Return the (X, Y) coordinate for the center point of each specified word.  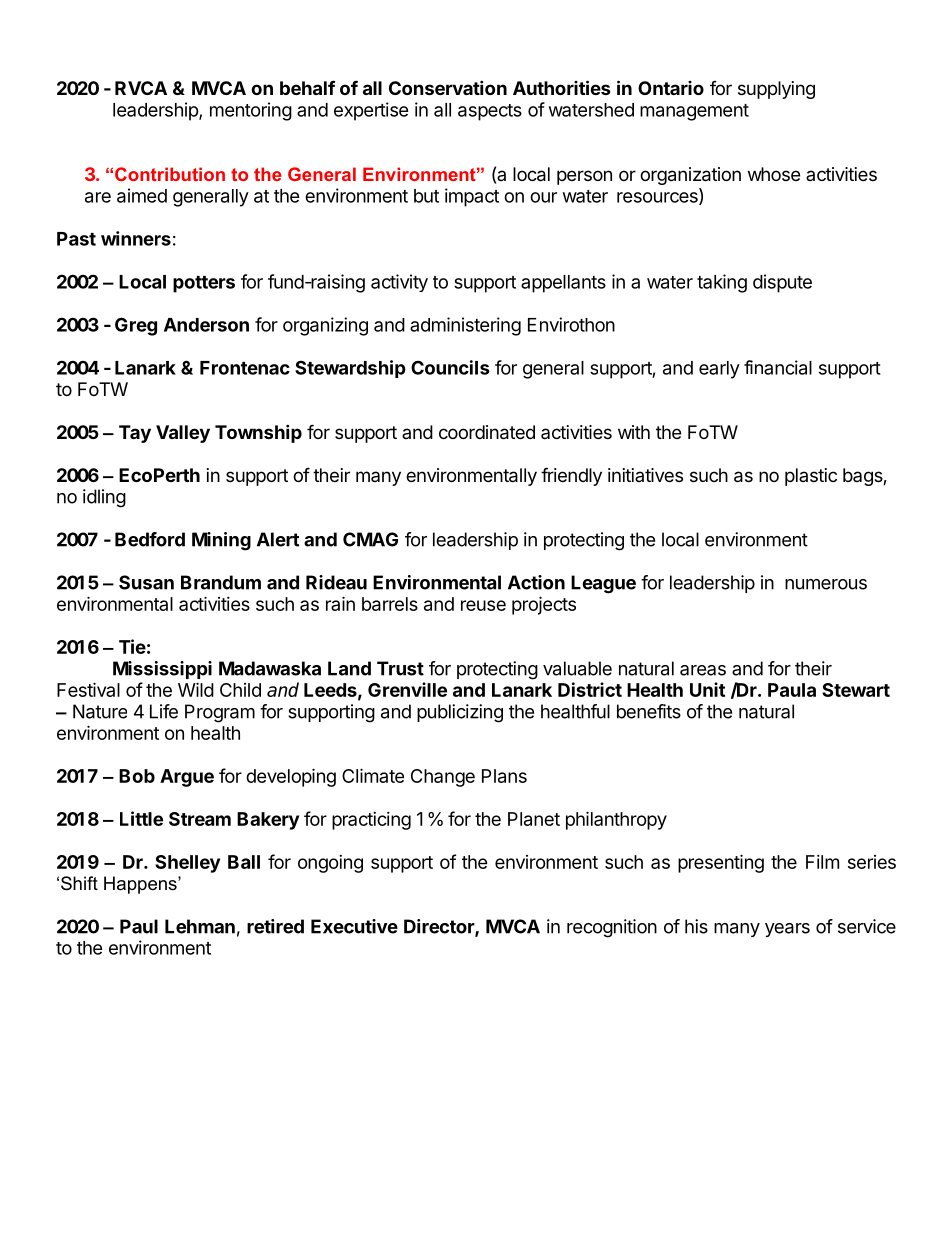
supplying (776, 90)
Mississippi (162, 670)
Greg (136, 326)
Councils (450, 367)
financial (778, 367)
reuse (483, 605)
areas (703, 670)
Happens (141, 885)
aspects (490, 112)
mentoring (251, 111)
